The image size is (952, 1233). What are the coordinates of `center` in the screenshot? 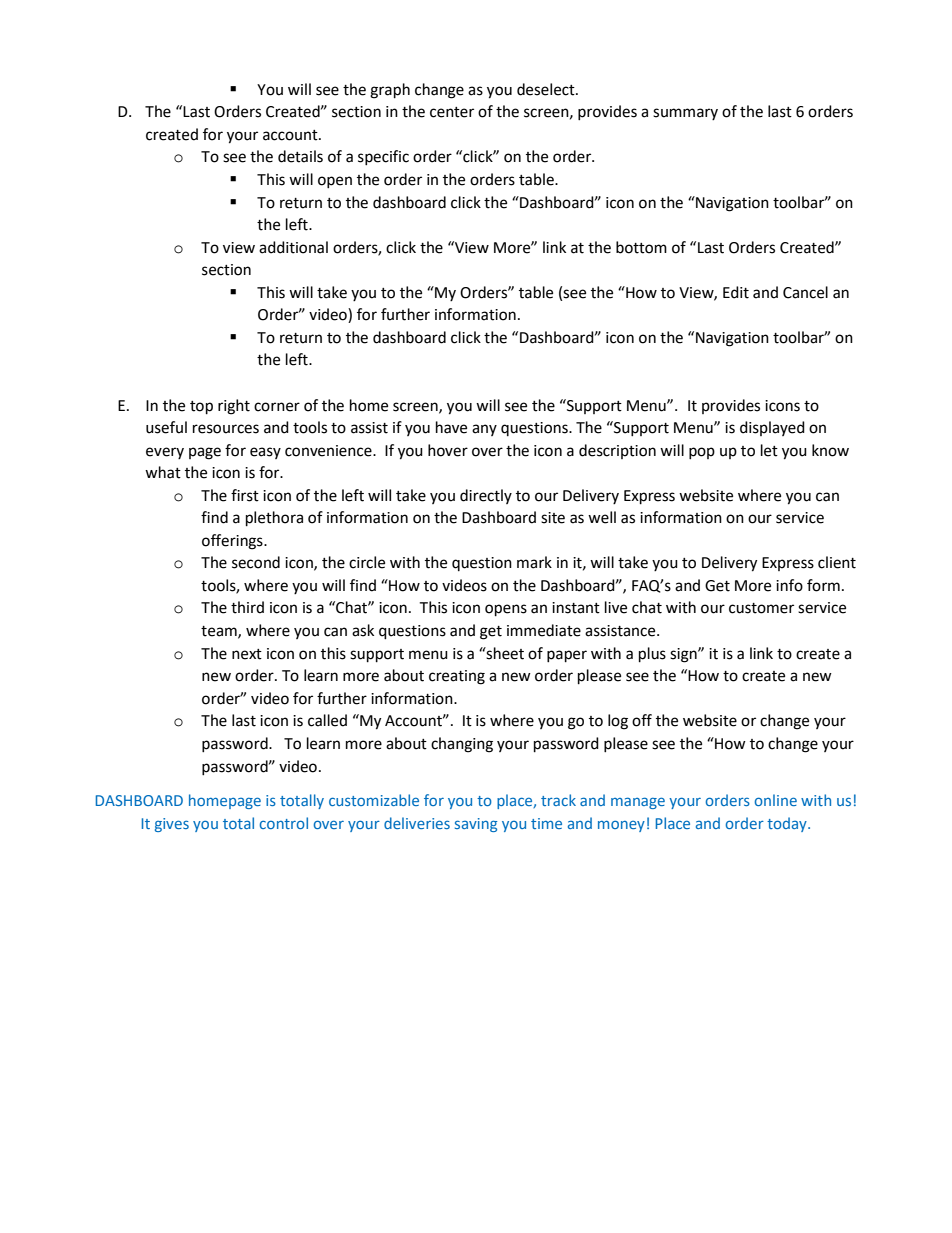 It's located at (452, 112).
